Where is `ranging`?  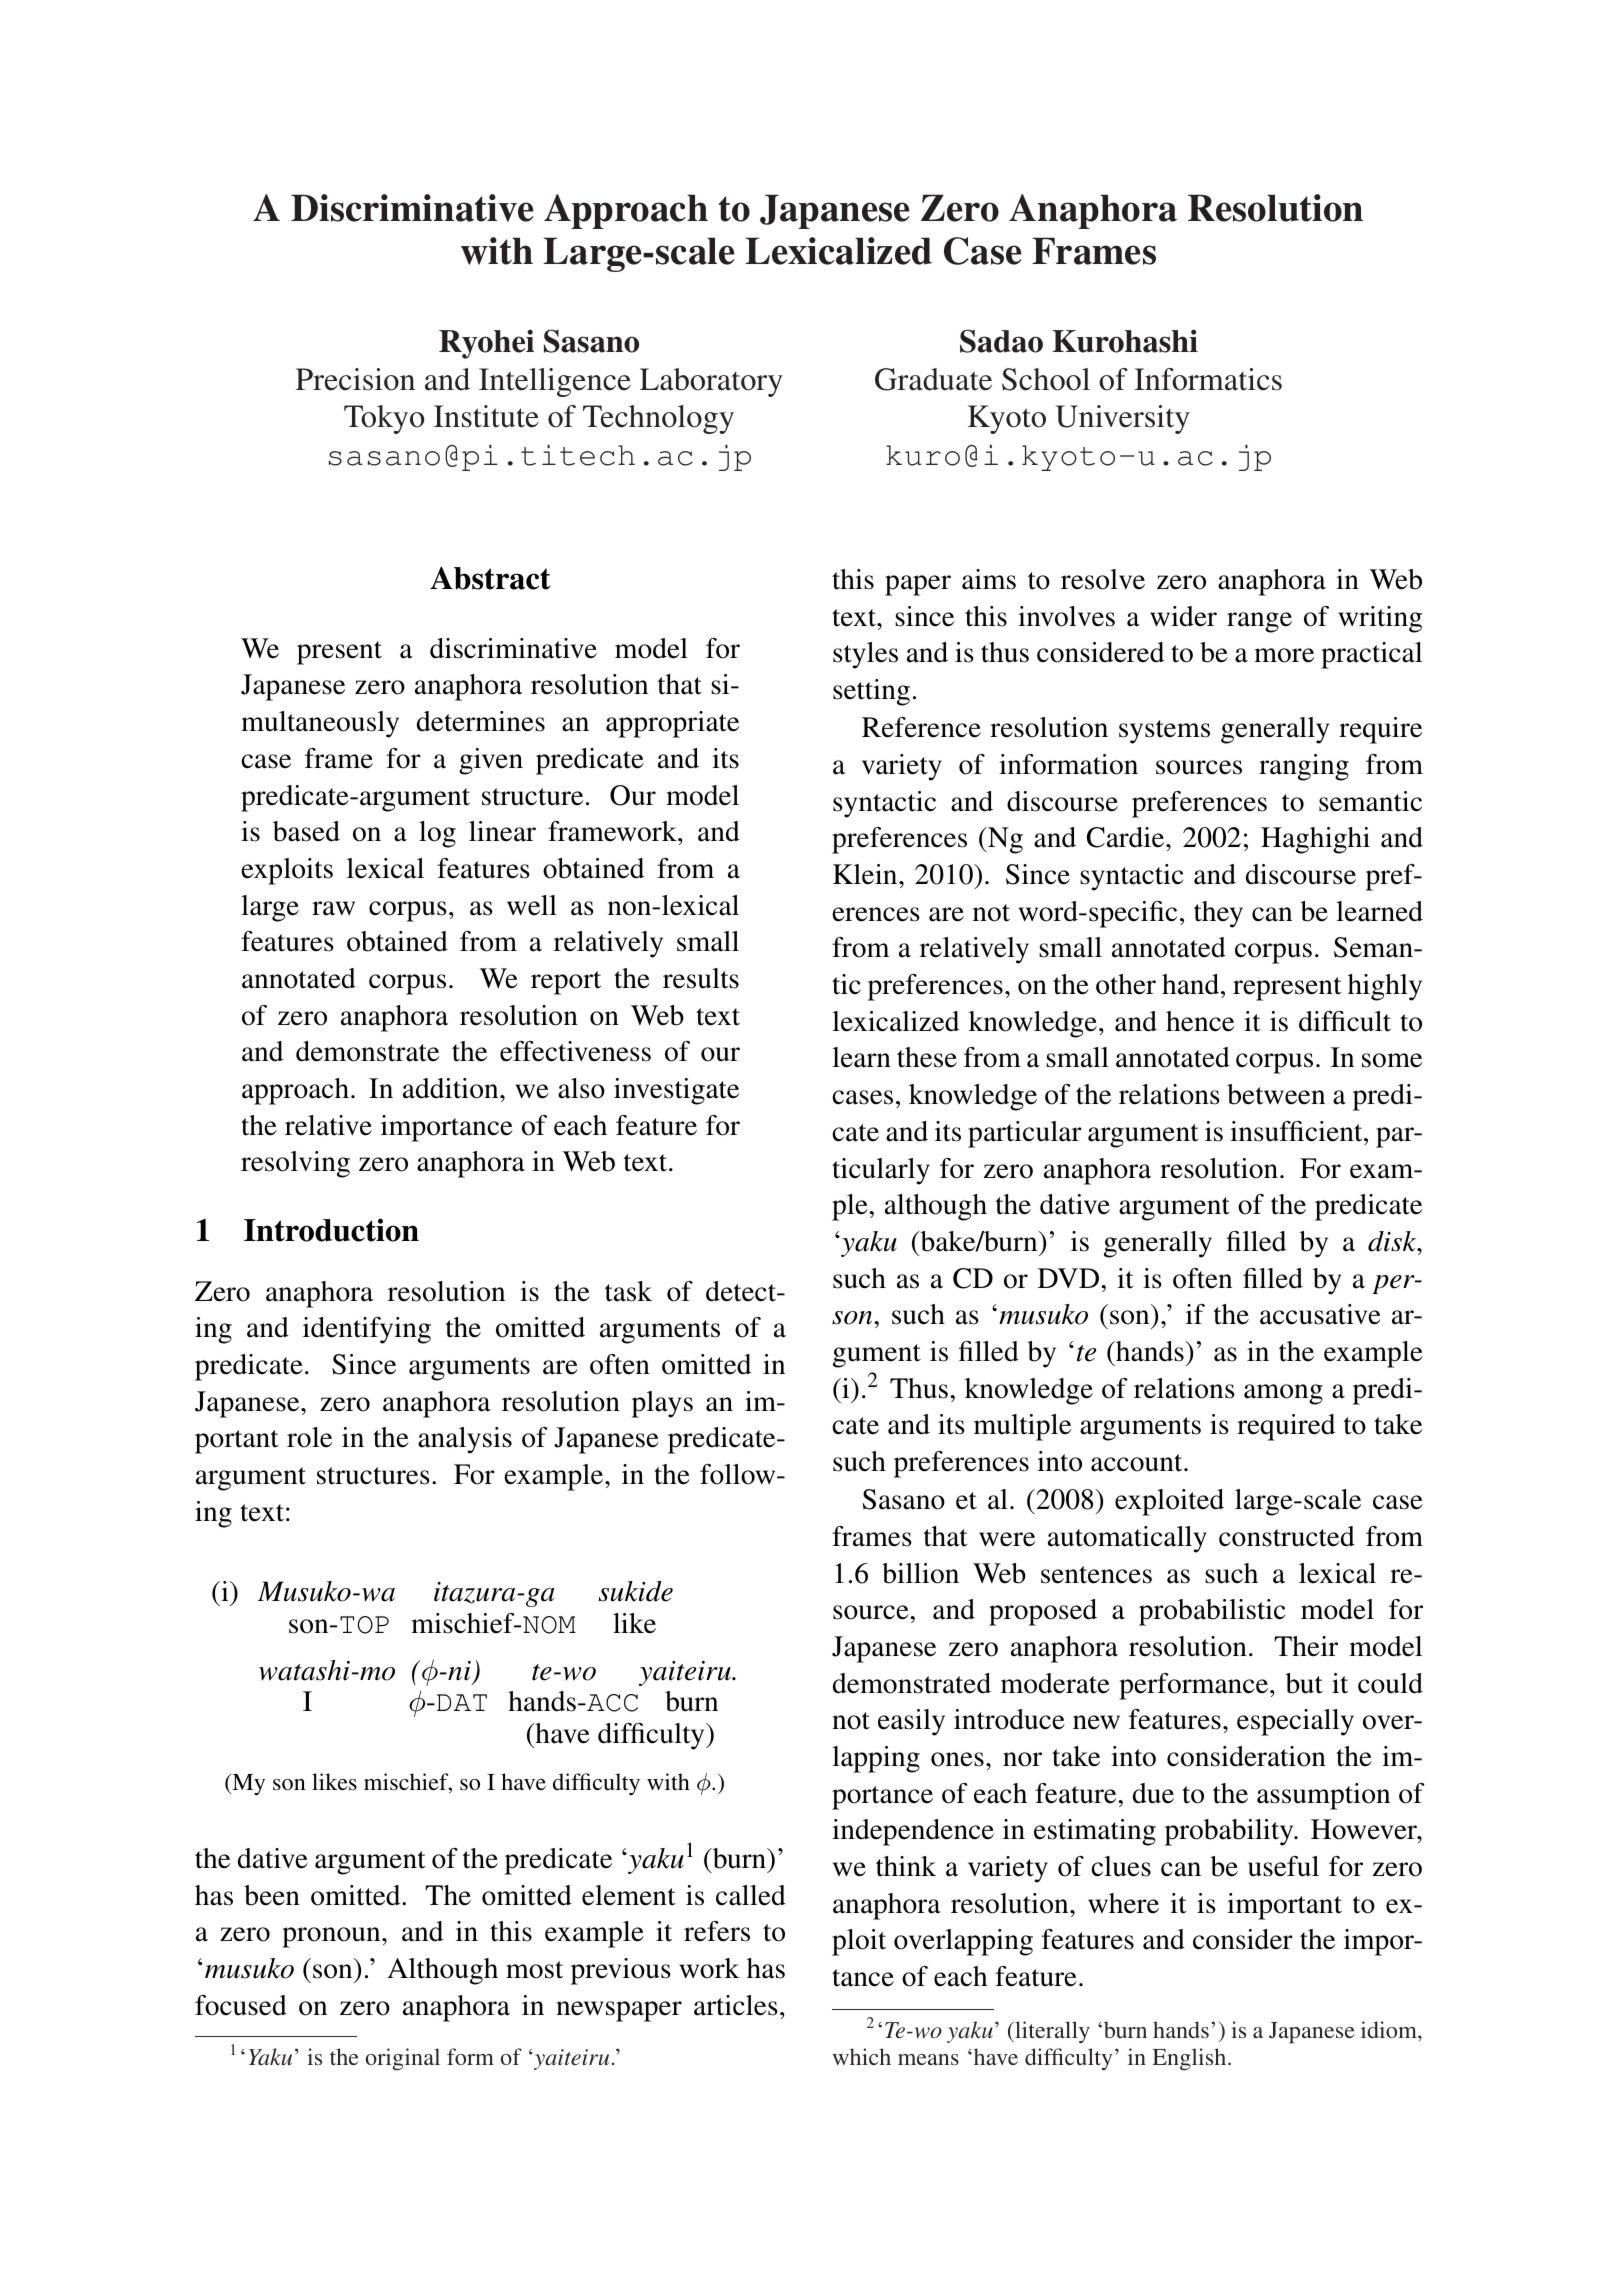 ranging is located at coordinates (1304, 767).
